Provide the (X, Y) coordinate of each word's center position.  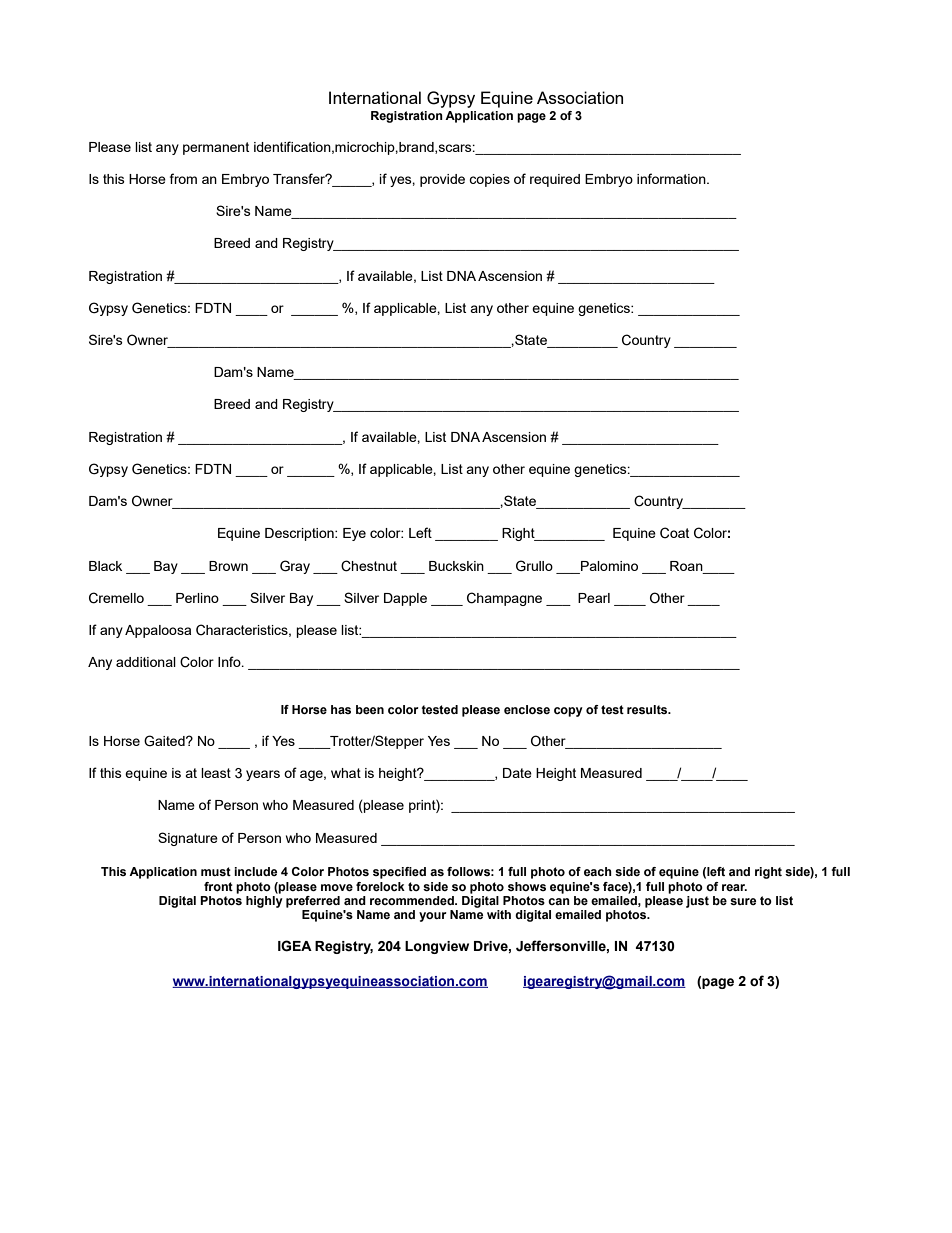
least (216, 773)
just (697, 902)
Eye (354, 534)
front (218, 886)
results (648, 709)
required (555, 180)
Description (300, 534)
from (183, 178)
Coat (674, 533)
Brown (228, 566)
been (370, 709)
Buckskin (456, 566)
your (433, 917)
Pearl (594, 598)
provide (442, 180)
